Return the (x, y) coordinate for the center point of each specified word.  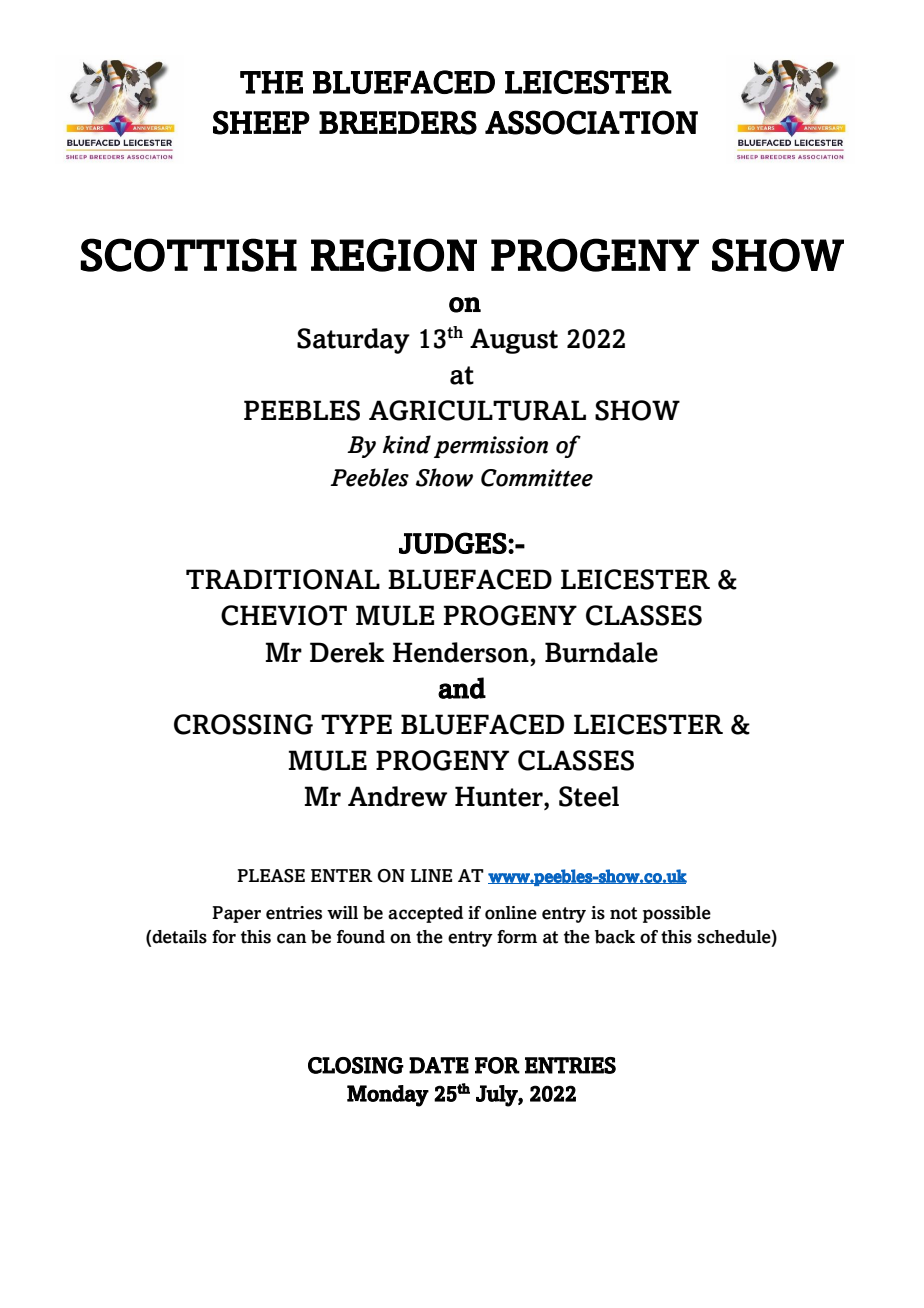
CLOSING (356, 1065)
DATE (439, 1065)
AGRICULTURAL (477, 410)
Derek (347, 652)
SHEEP (261, 122)
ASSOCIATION (591, 122)
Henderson (461, 652)
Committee (537, 478)
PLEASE (271, 876)
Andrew (397, 796)
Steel (589, 796)
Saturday (353, 341)
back (615, 937)
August (514, 341)
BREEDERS (398, 122)
